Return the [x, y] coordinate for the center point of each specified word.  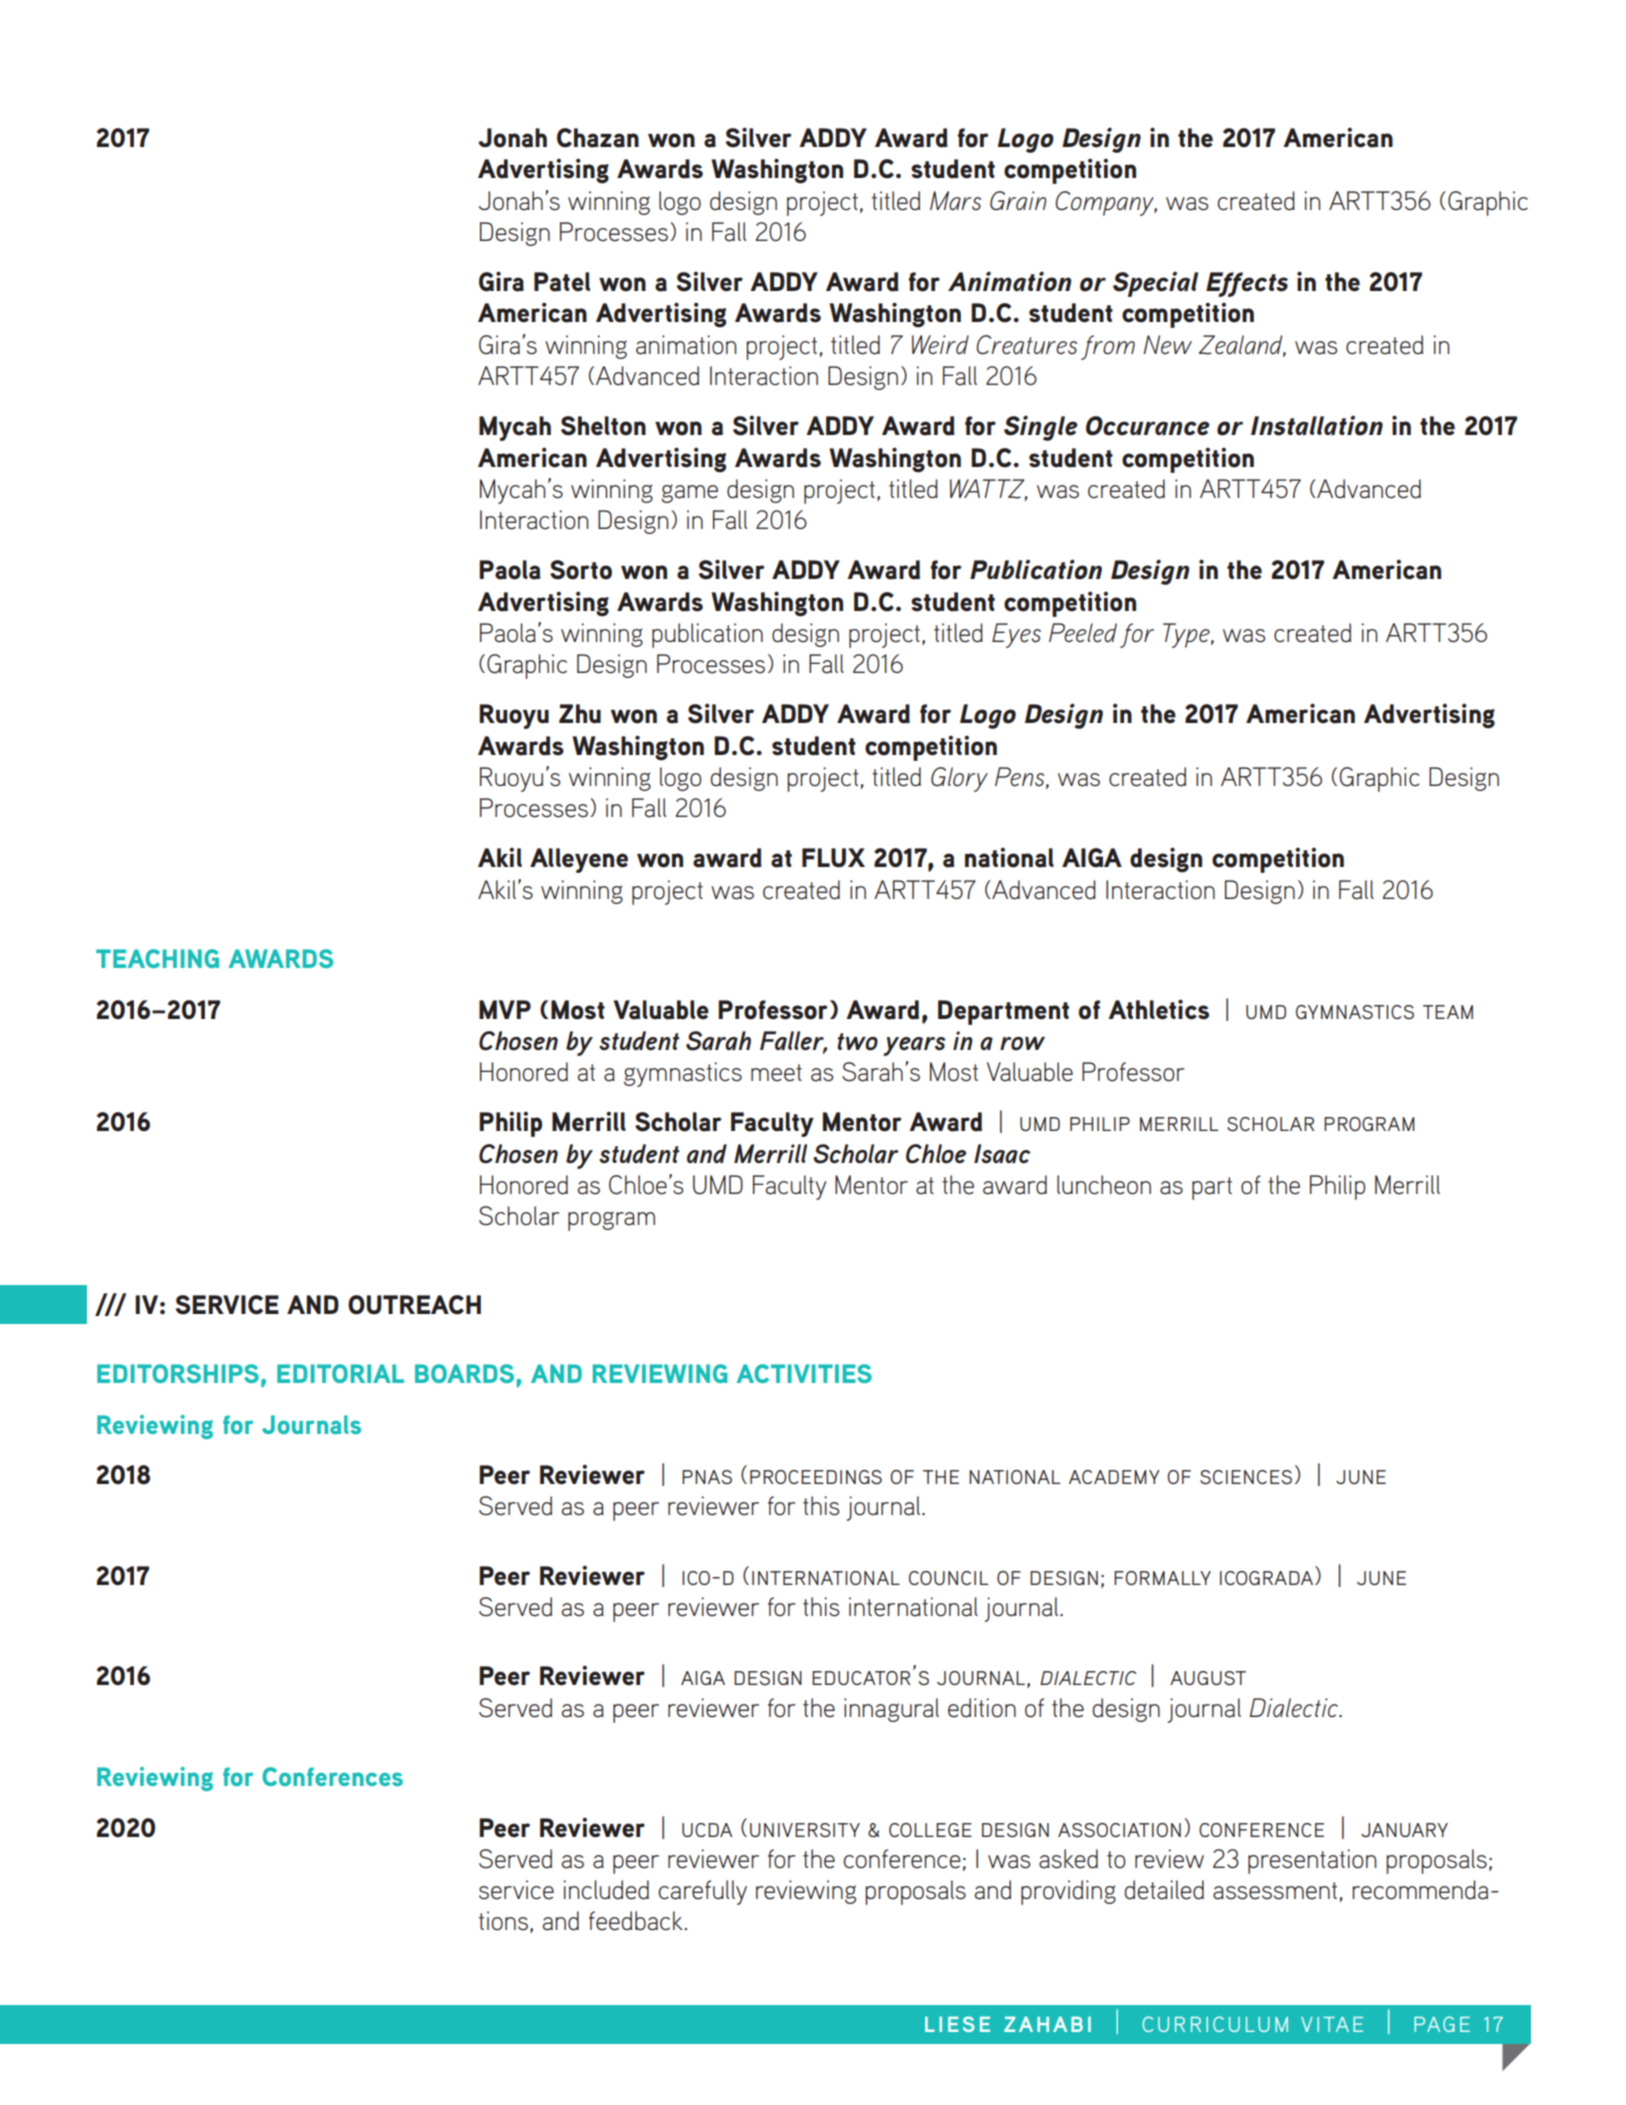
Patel [562, 282]
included [606, 1890]
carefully [702, 1892]
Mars [955, 201]
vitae [1332, 2024]
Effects [1247, 284]
